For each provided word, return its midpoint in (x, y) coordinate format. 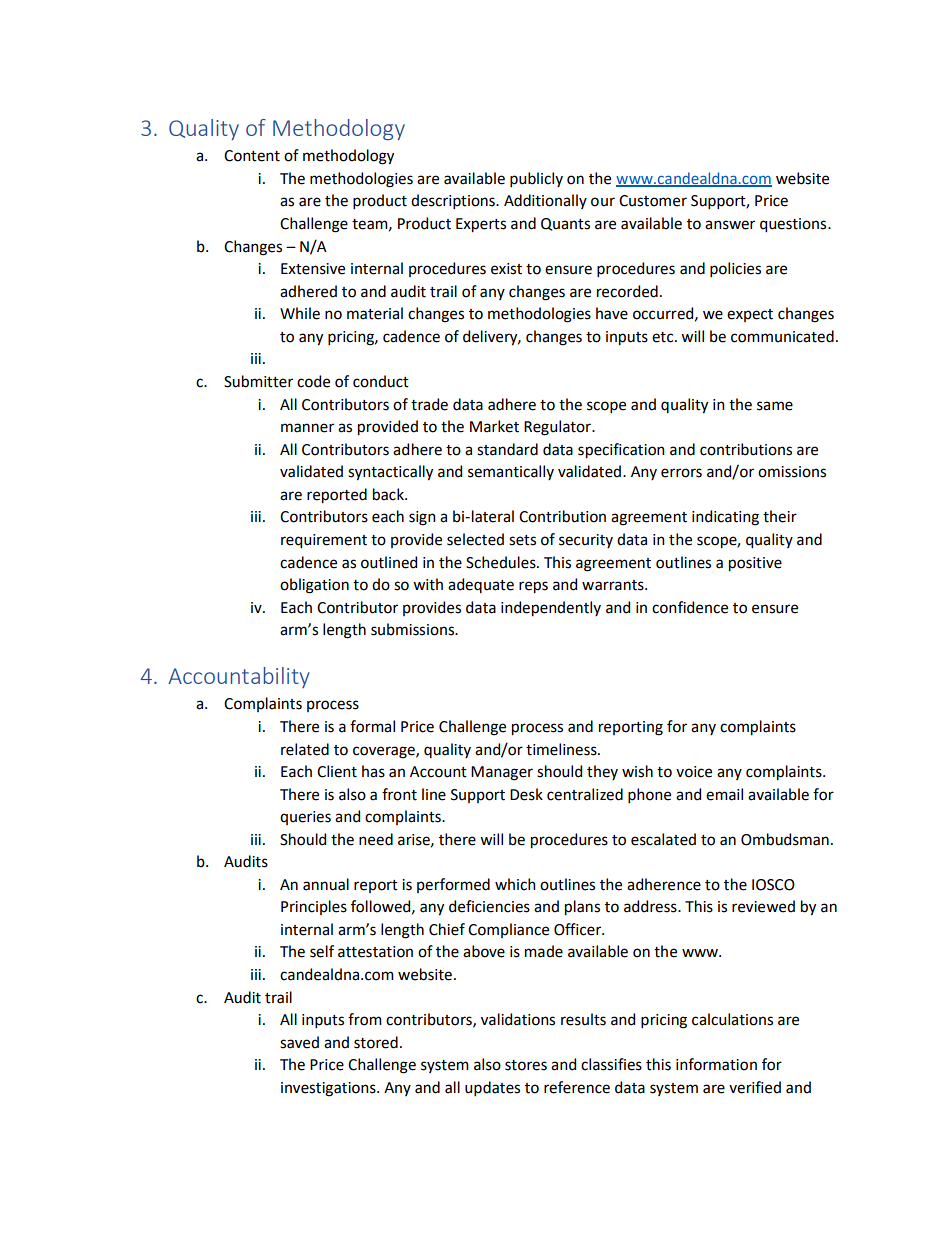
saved (299, 1042)
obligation (314, 586)
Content (252, 156)
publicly (536, 179)
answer (730, 225)
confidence (690, 607)
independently (551, 609)
